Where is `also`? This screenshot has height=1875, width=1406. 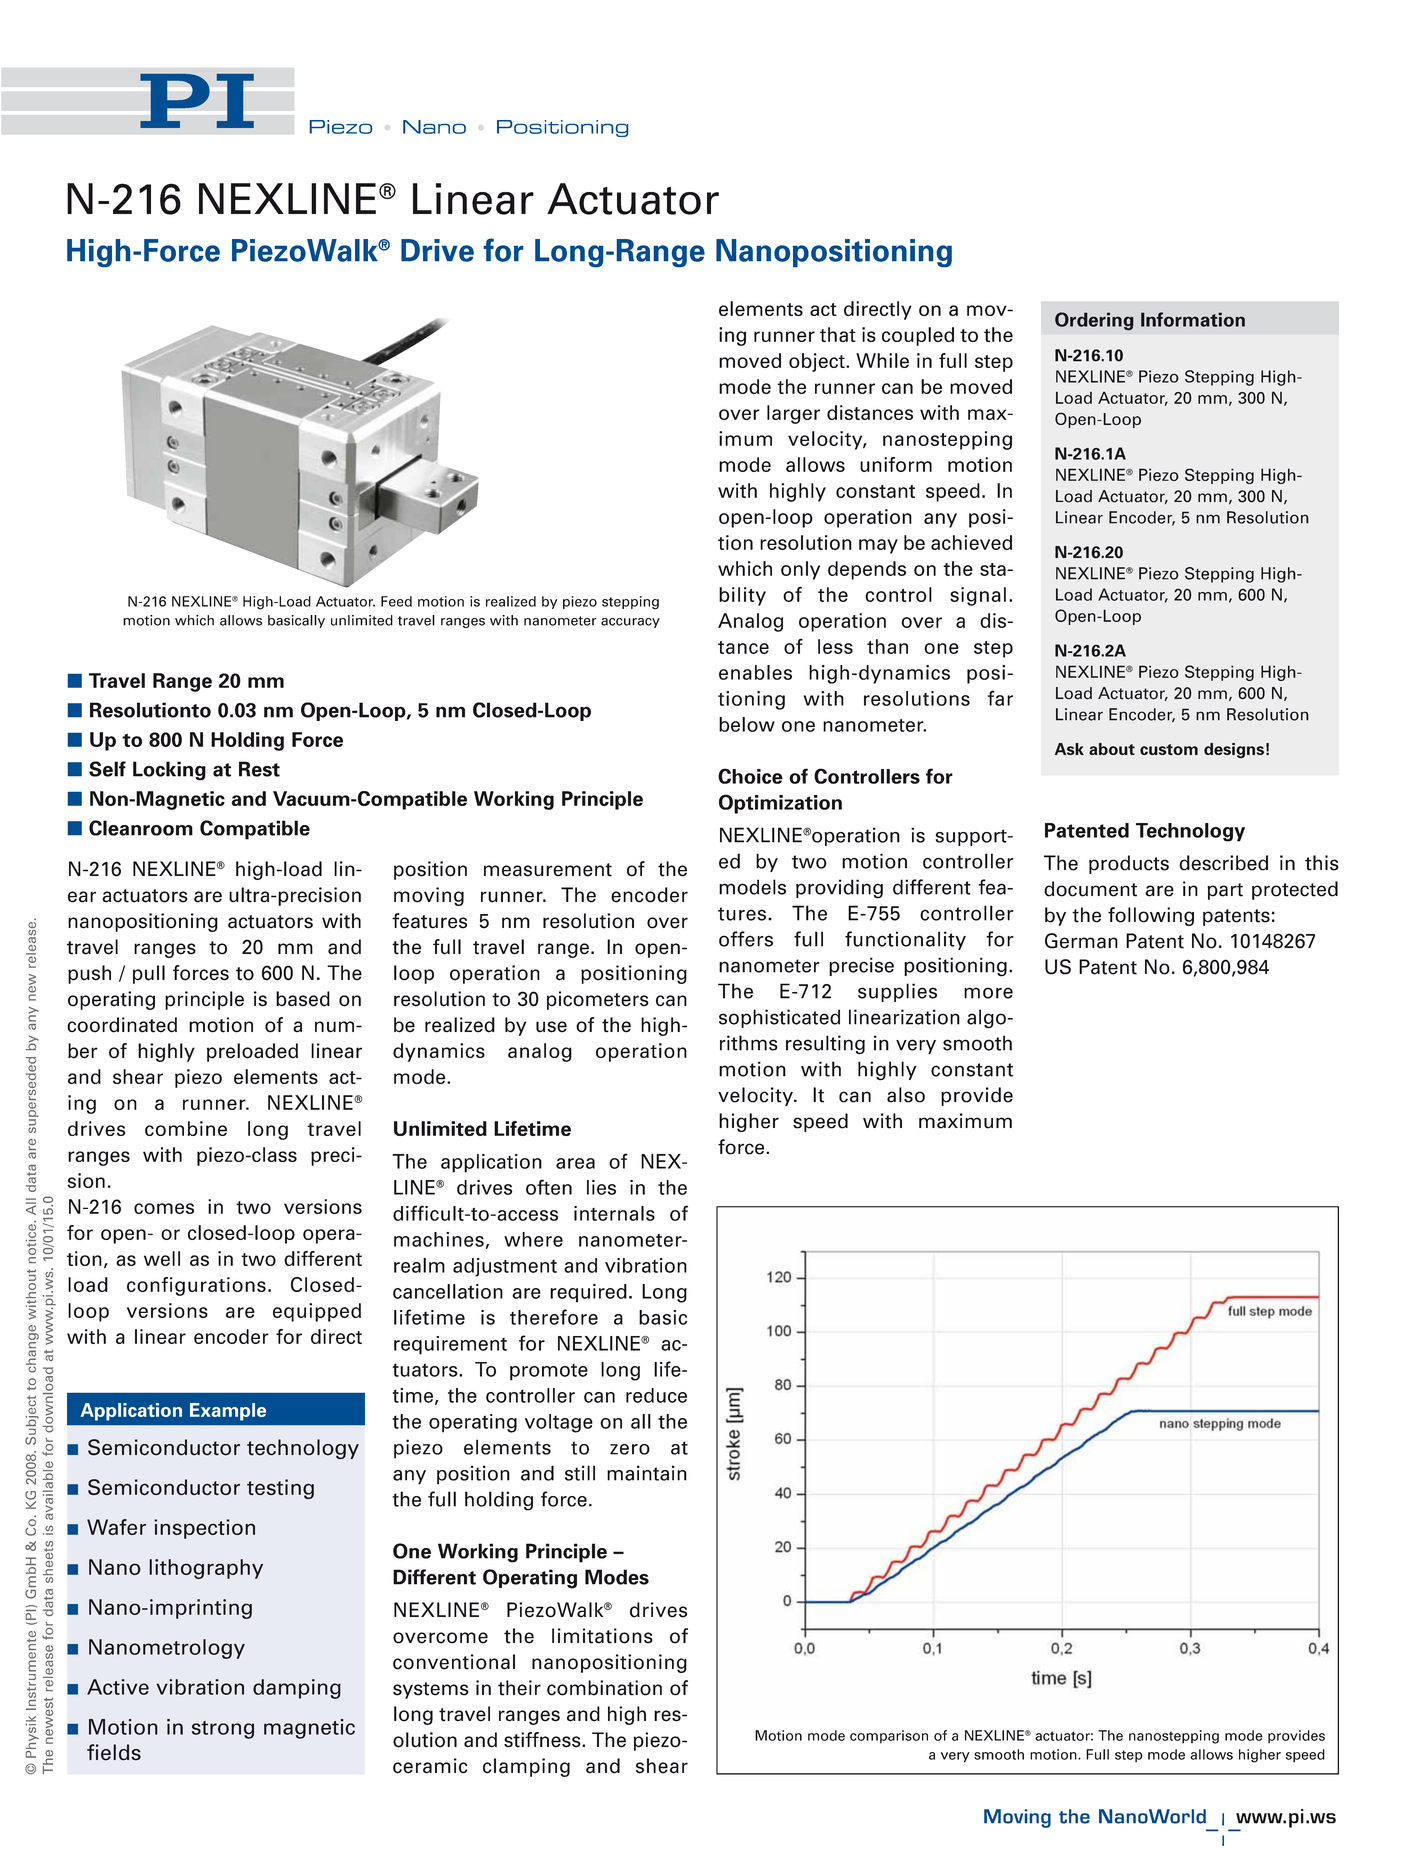 also is located at coordinates (906, 1095).
